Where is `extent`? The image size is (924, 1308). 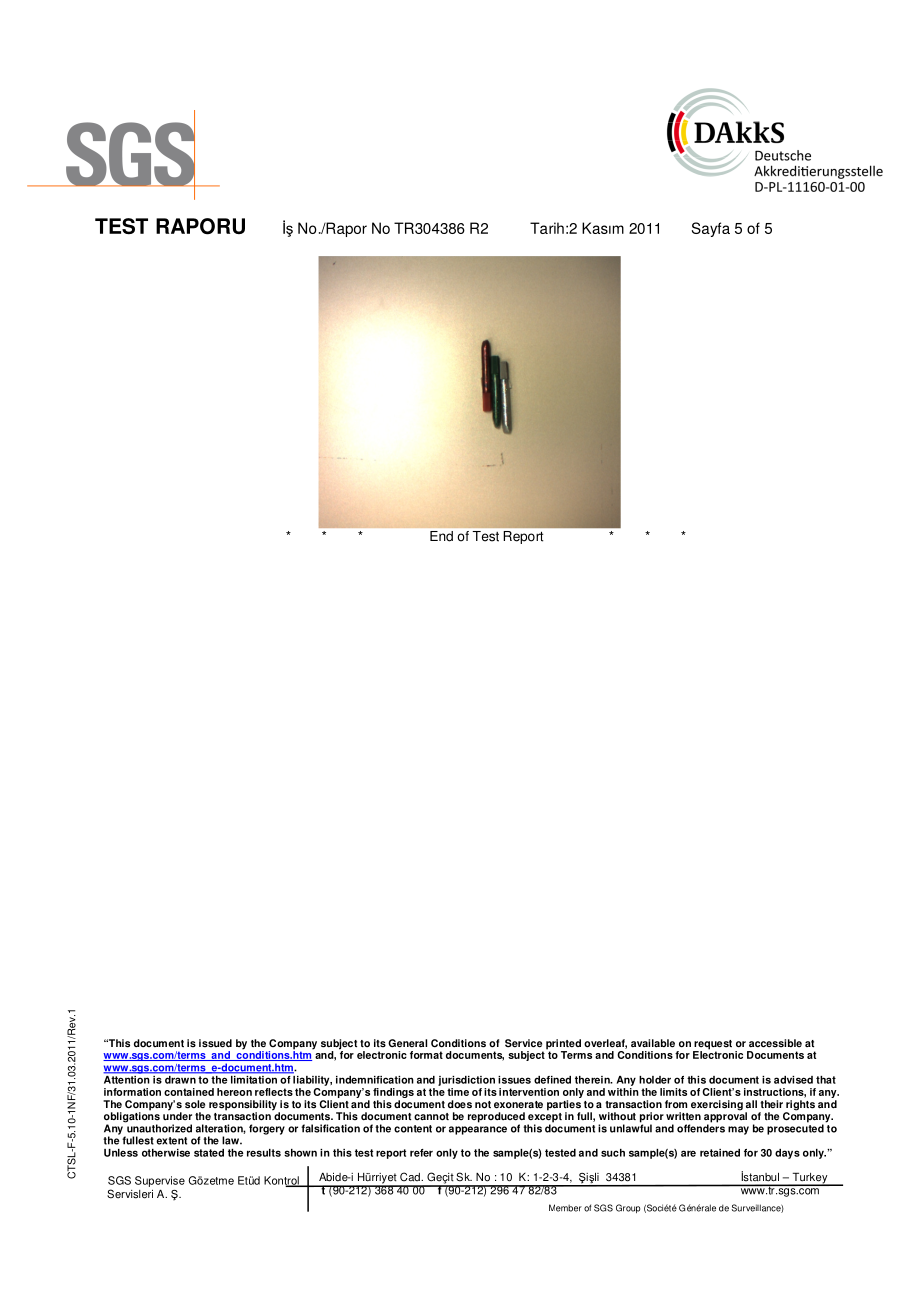 extent is located at coordinates (171, 1141).
